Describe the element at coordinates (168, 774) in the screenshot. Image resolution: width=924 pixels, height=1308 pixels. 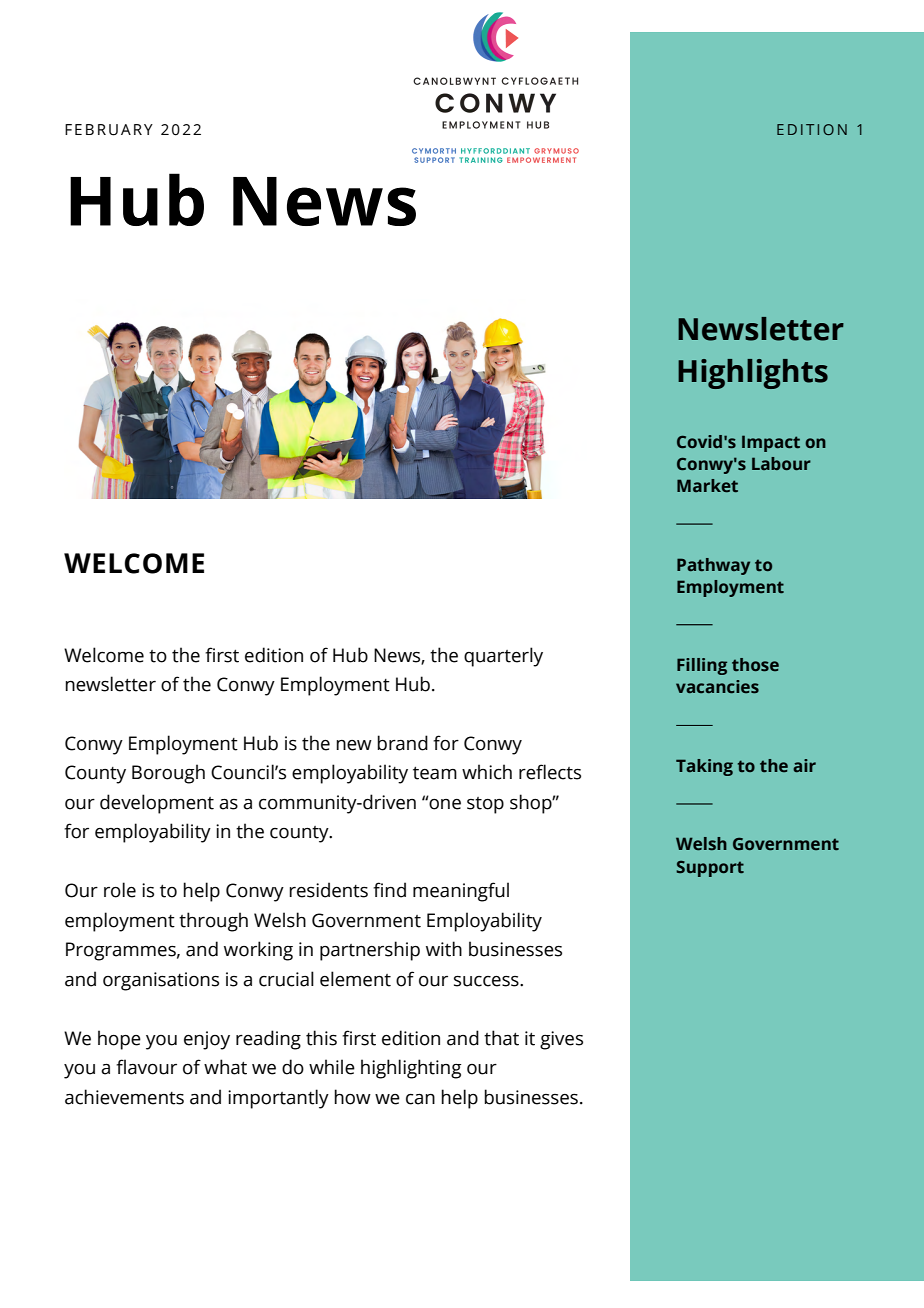
I see `Borough` at that location.
